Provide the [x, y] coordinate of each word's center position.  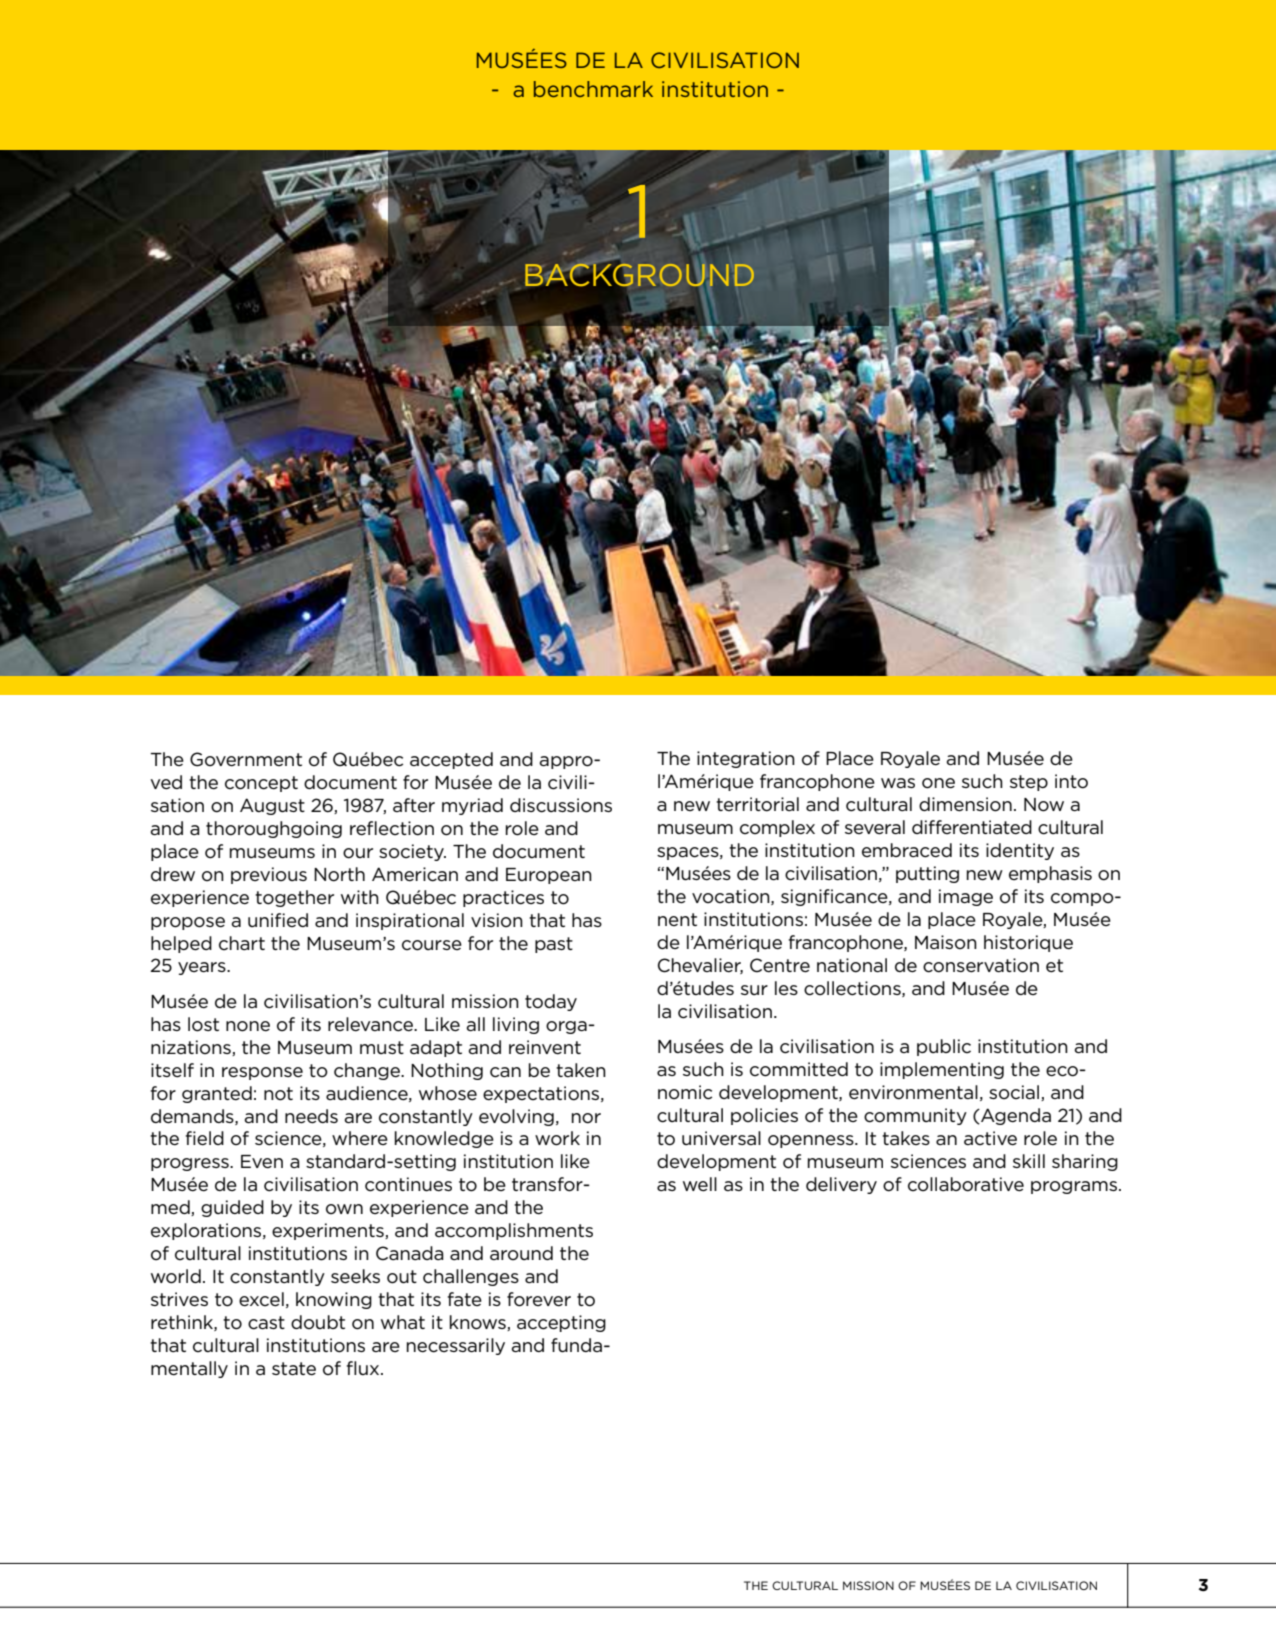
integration [746, 759]
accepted [451, 760]
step [1029, 783]
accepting [561, 1323]
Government [246, 759]
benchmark [593, 89]
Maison [946, 942]
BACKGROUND [639, 275]
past [554, 945]
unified [278, 920]
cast [266, 1323]
